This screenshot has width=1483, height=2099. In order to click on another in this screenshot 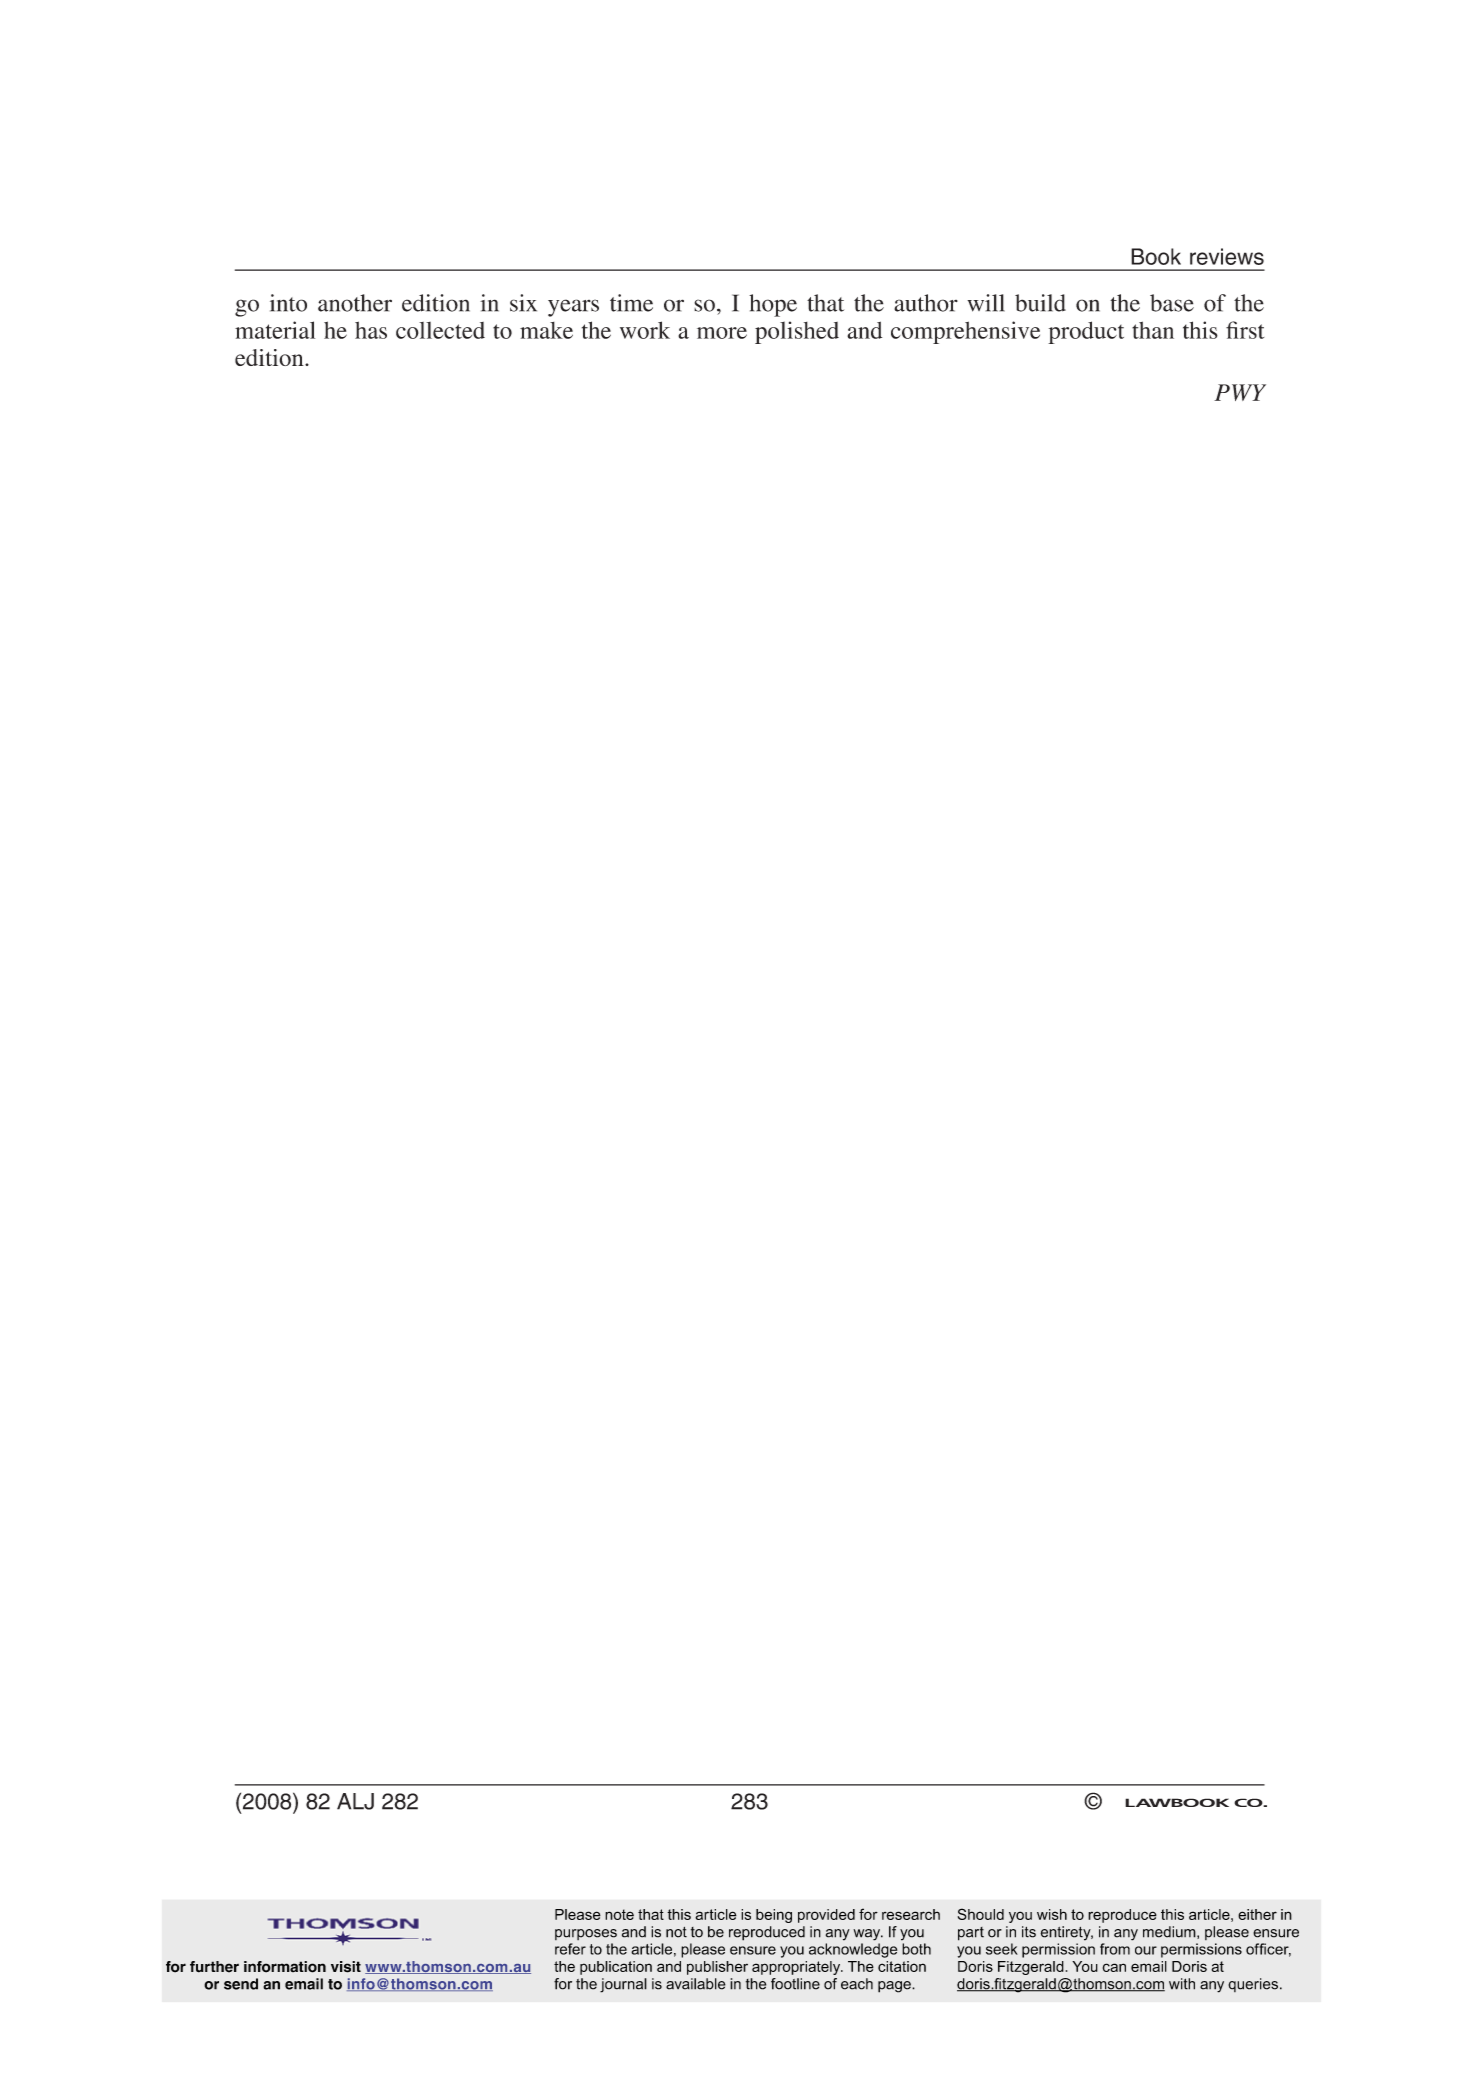, I will do `click(355, 303)`.
